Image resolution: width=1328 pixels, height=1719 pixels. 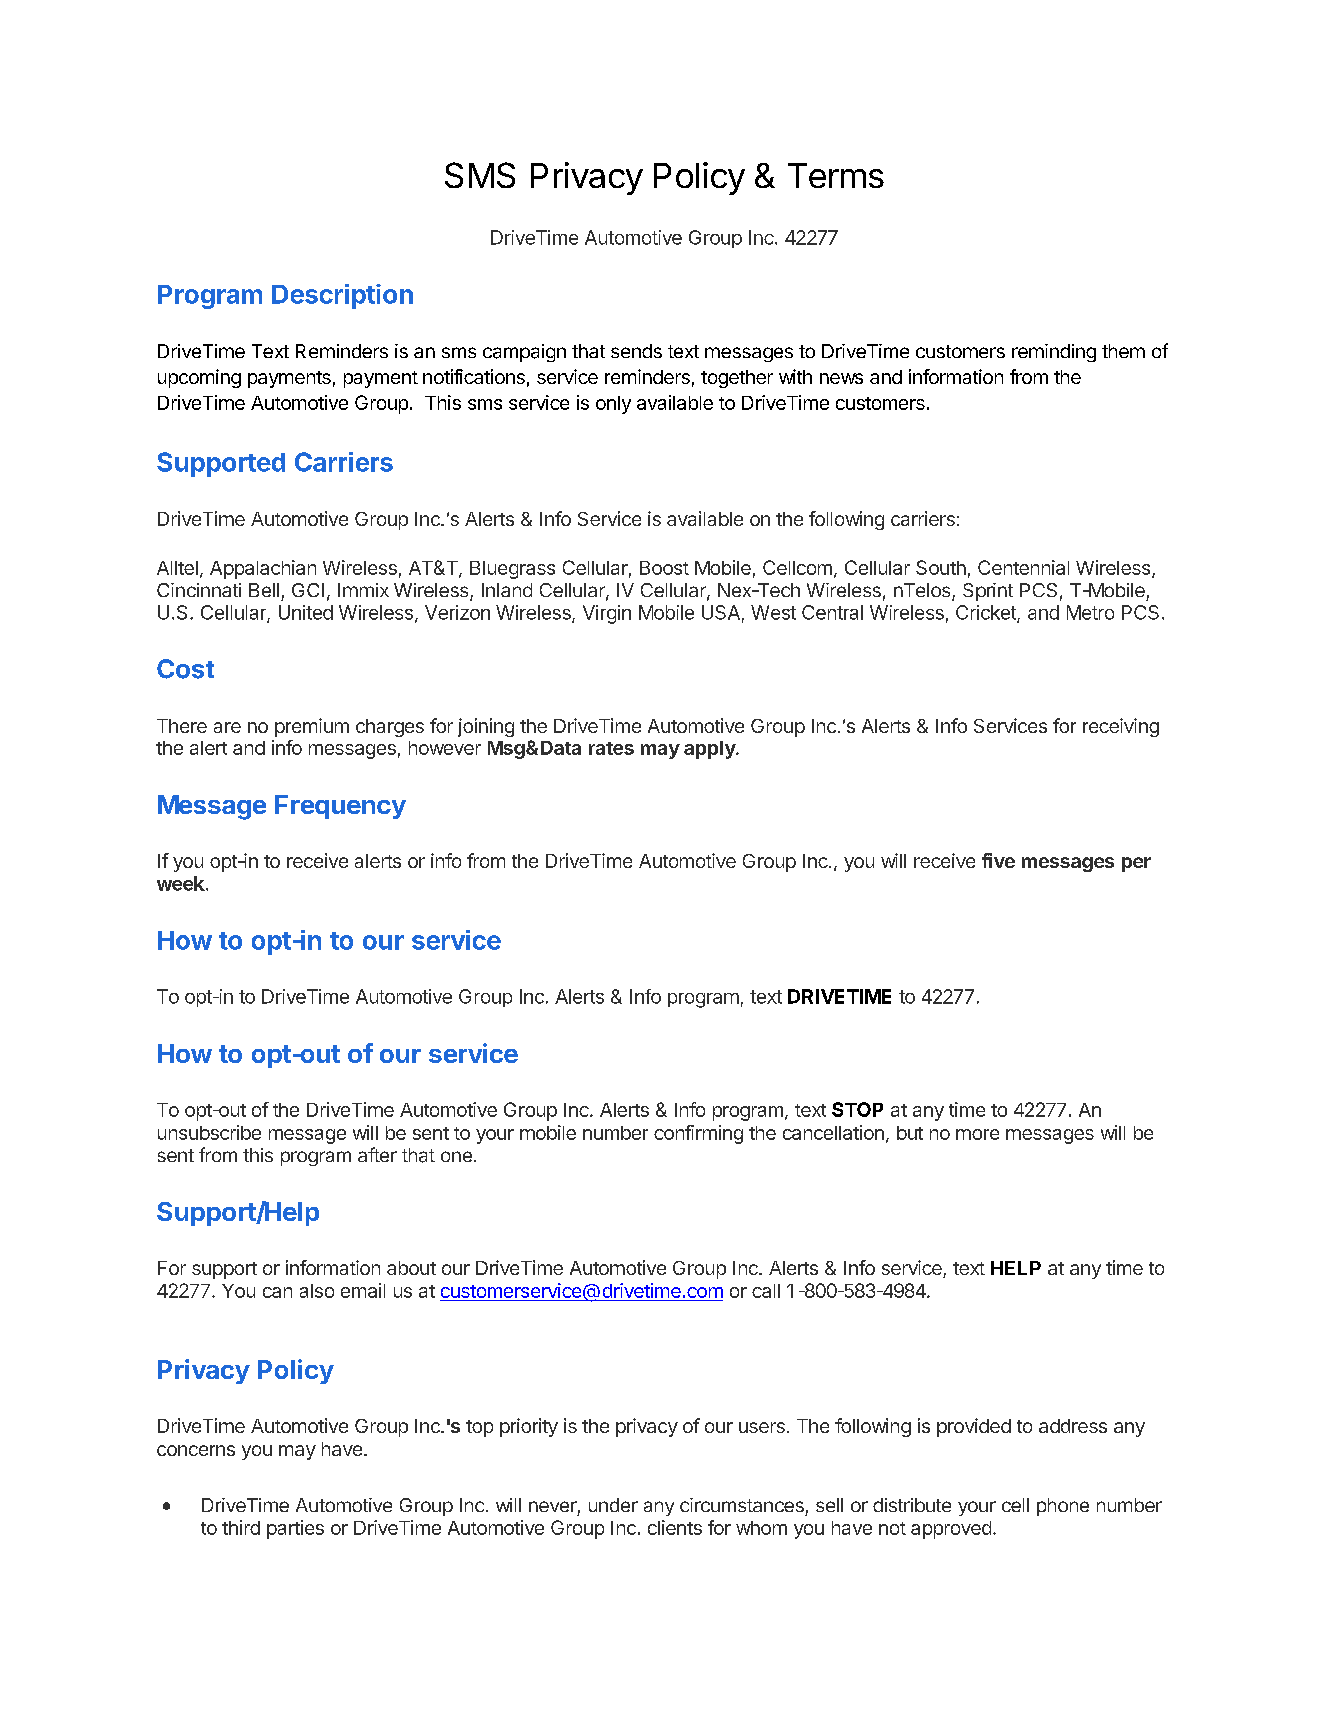 I want to click on apply, so click(x=710, y=750).
